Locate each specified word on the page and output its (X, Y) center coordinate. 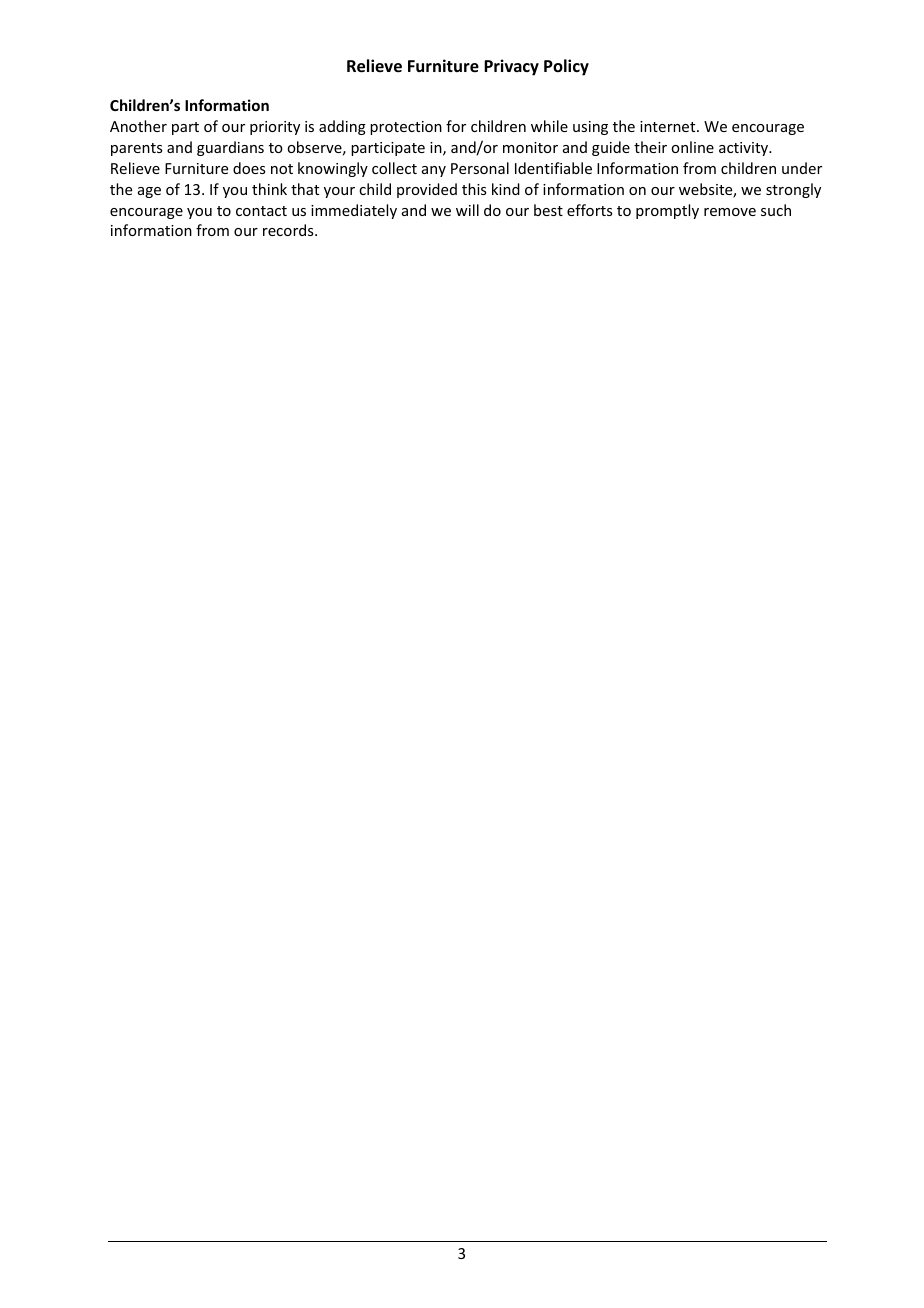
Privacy (511, 67)
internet (669, 126)
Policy (566, 67)
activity (745, 149)
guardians (230, 148)
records (289, 230)
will (467, 210)
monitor (530, 147)
